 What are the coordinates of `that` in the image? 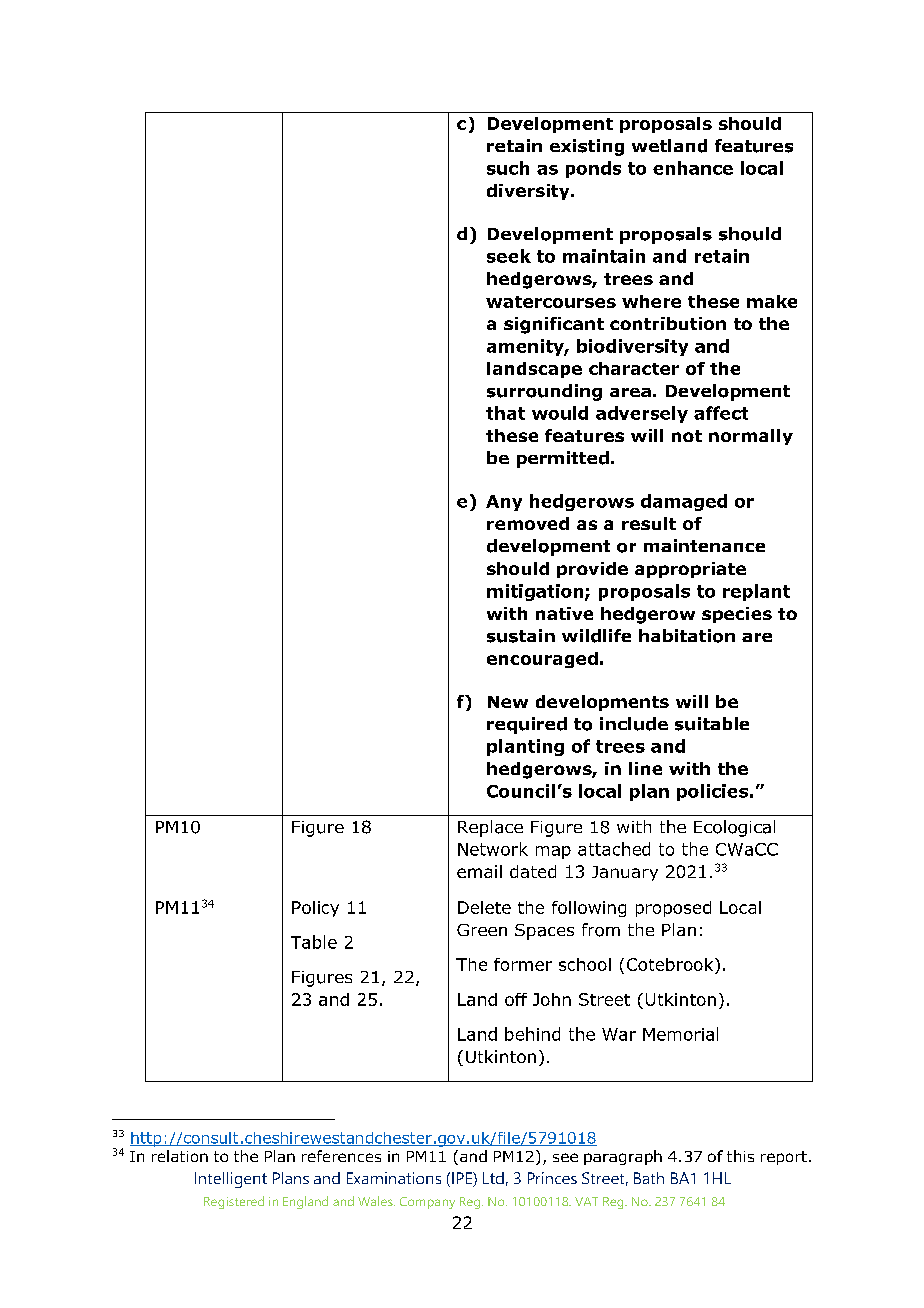 It's located at (505, 413).
